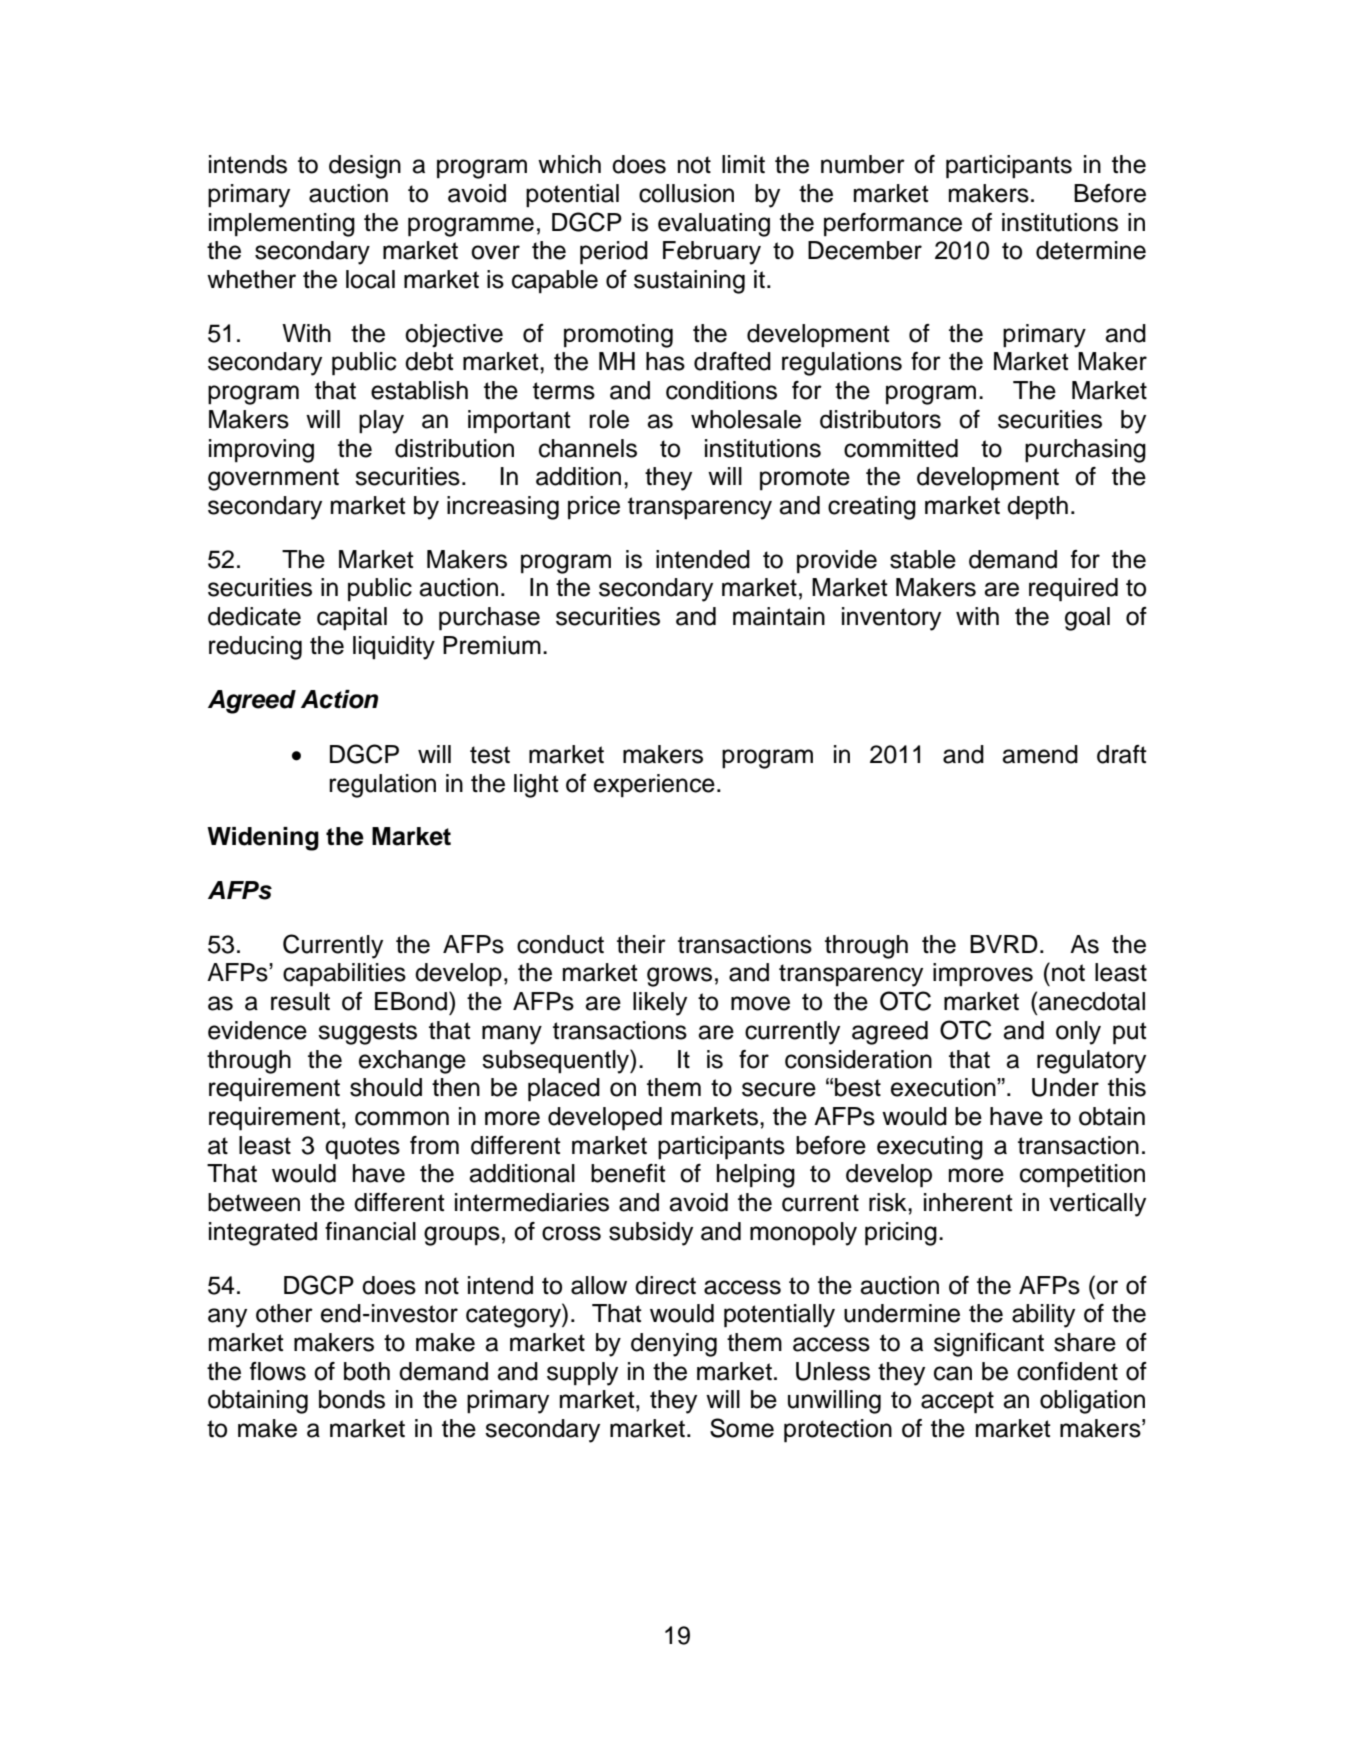  I want to click on design, so click(365, 167).
